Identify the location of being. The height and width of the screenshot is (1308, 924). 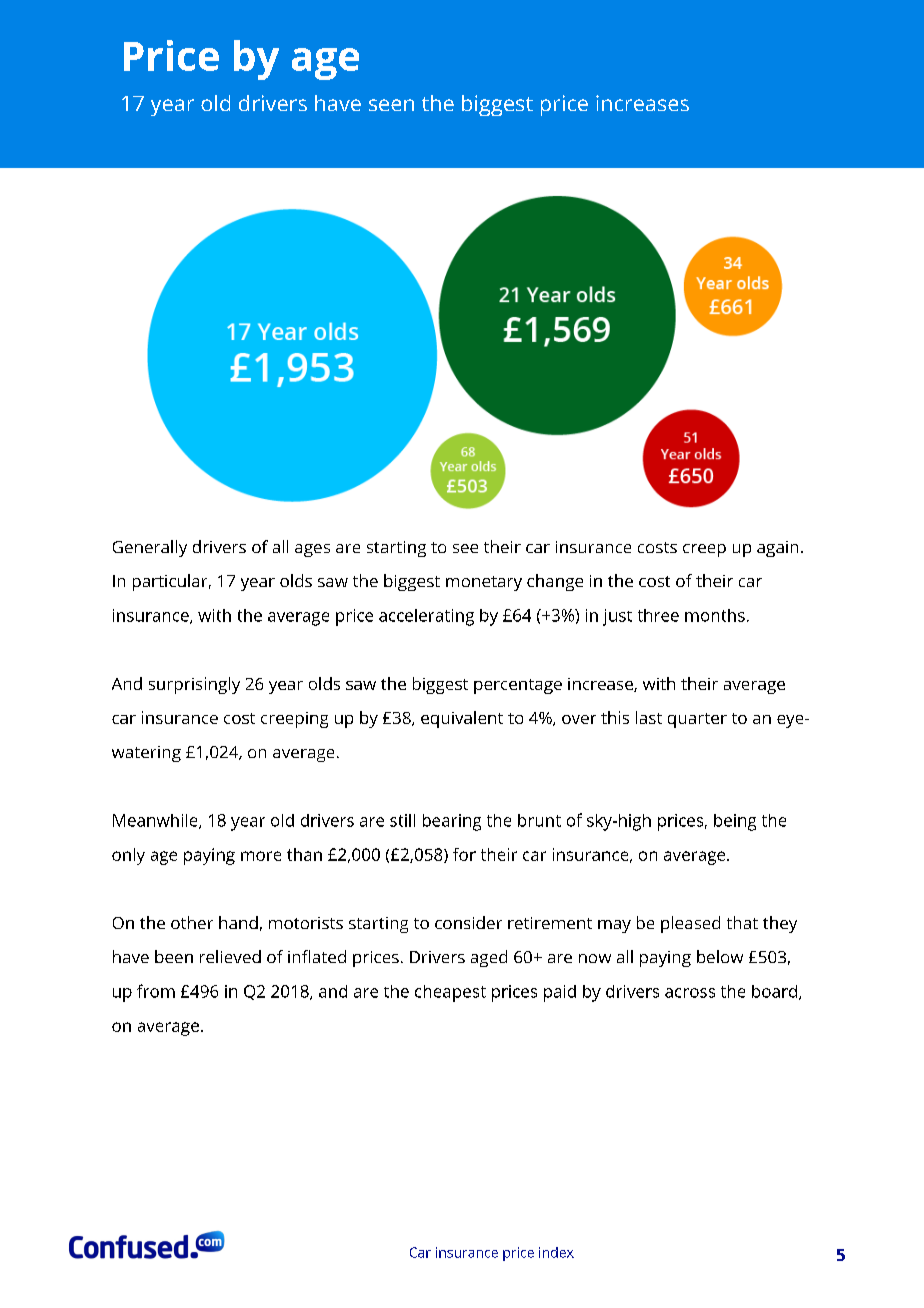
(735, 822).
